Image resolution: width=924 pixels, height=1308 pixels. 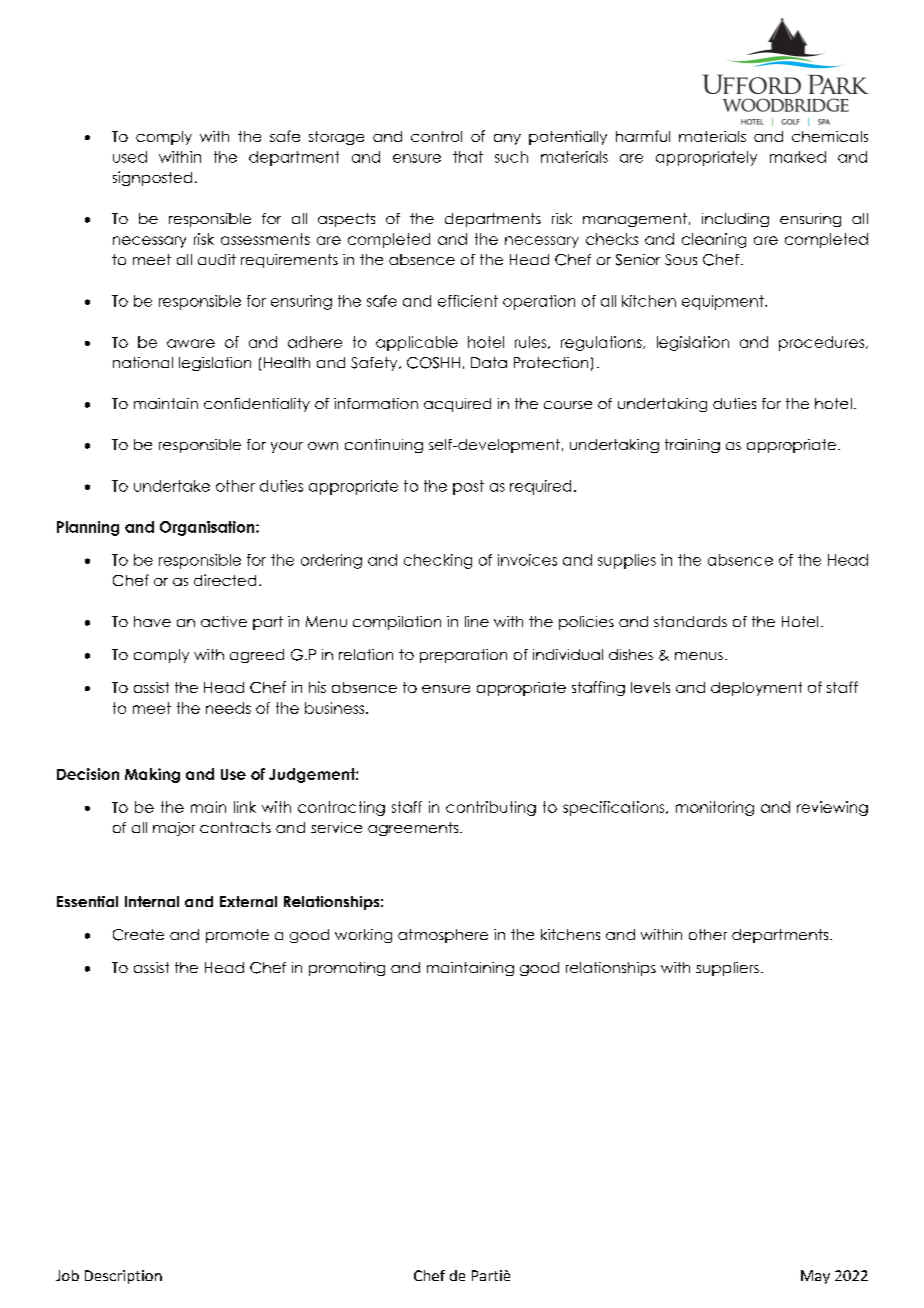 I want to click on deployment, so click(x=756, y=689).
